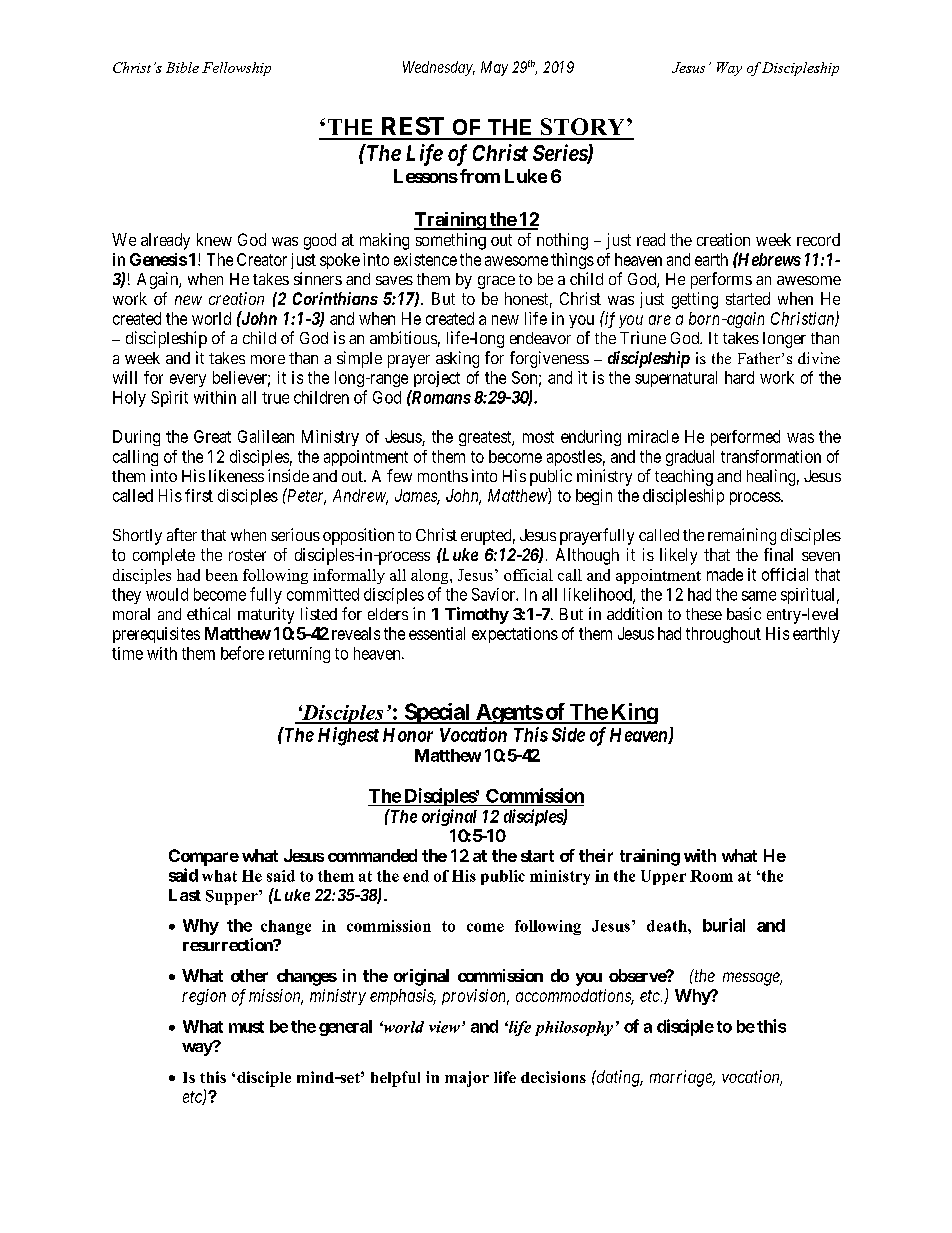 The image size is (952, 1233). What do you see at coordinates (246, 1027) in the image?
I see `must` at bounding box center [246, 1027].
